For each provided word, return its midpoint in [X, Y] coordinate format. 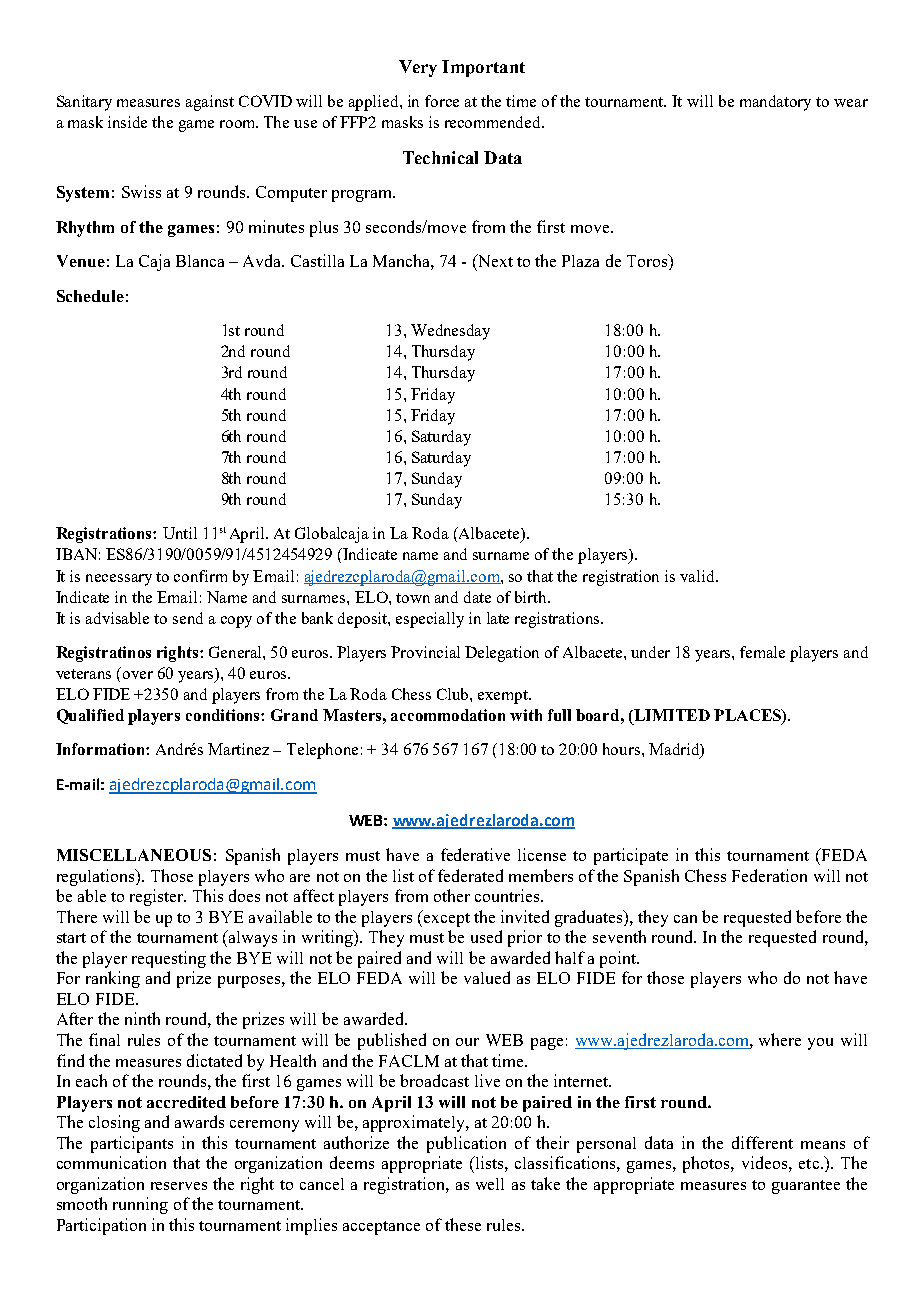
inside [127, 122]
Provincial [425, 652]
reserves [179, 1186]
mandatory [775, 103]
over [138, 675]
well [490, 1184]
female [762, 652]
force [442, 101]
